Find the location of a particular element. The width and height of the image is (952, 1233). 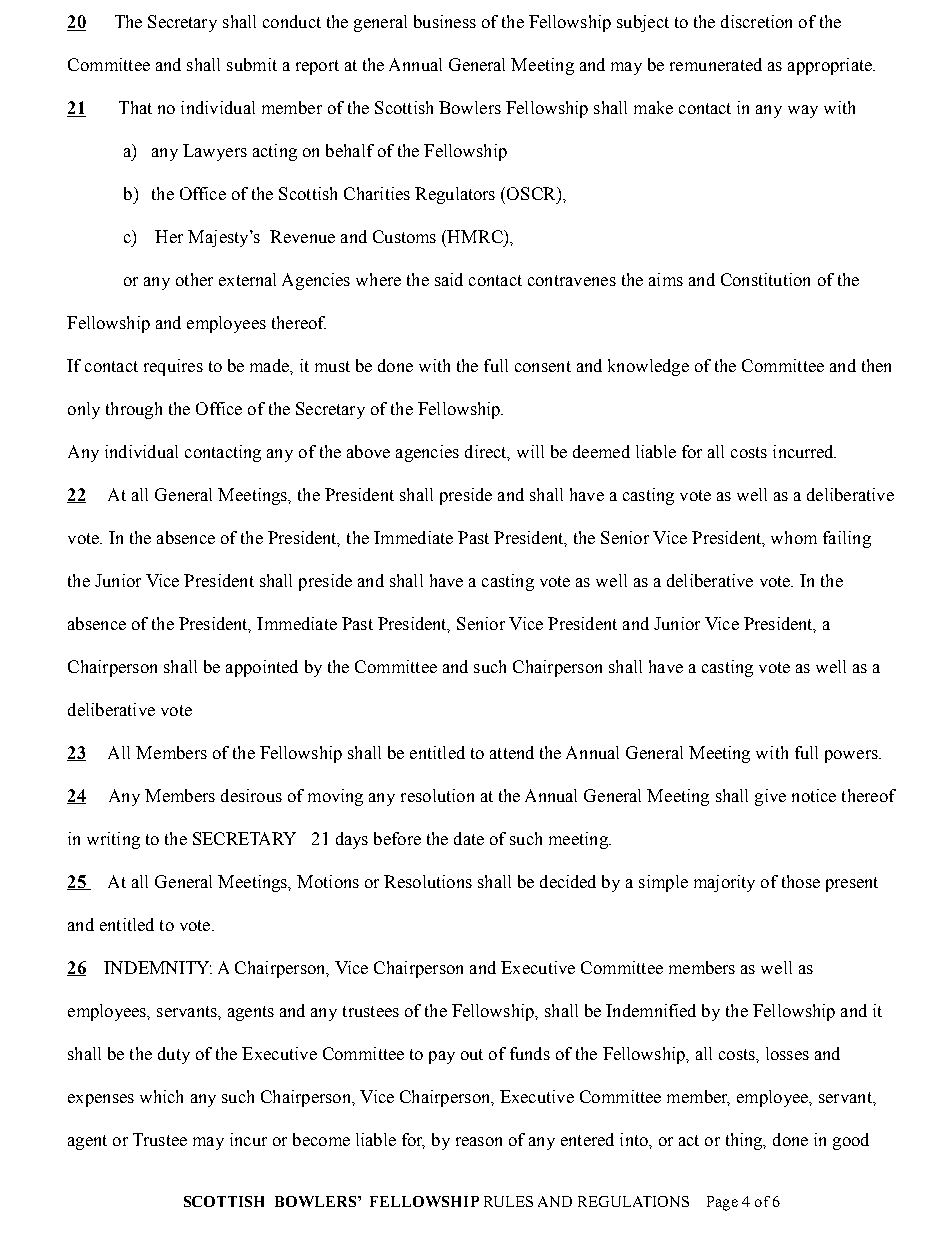

thing is located at coordinates (745, 1141).
